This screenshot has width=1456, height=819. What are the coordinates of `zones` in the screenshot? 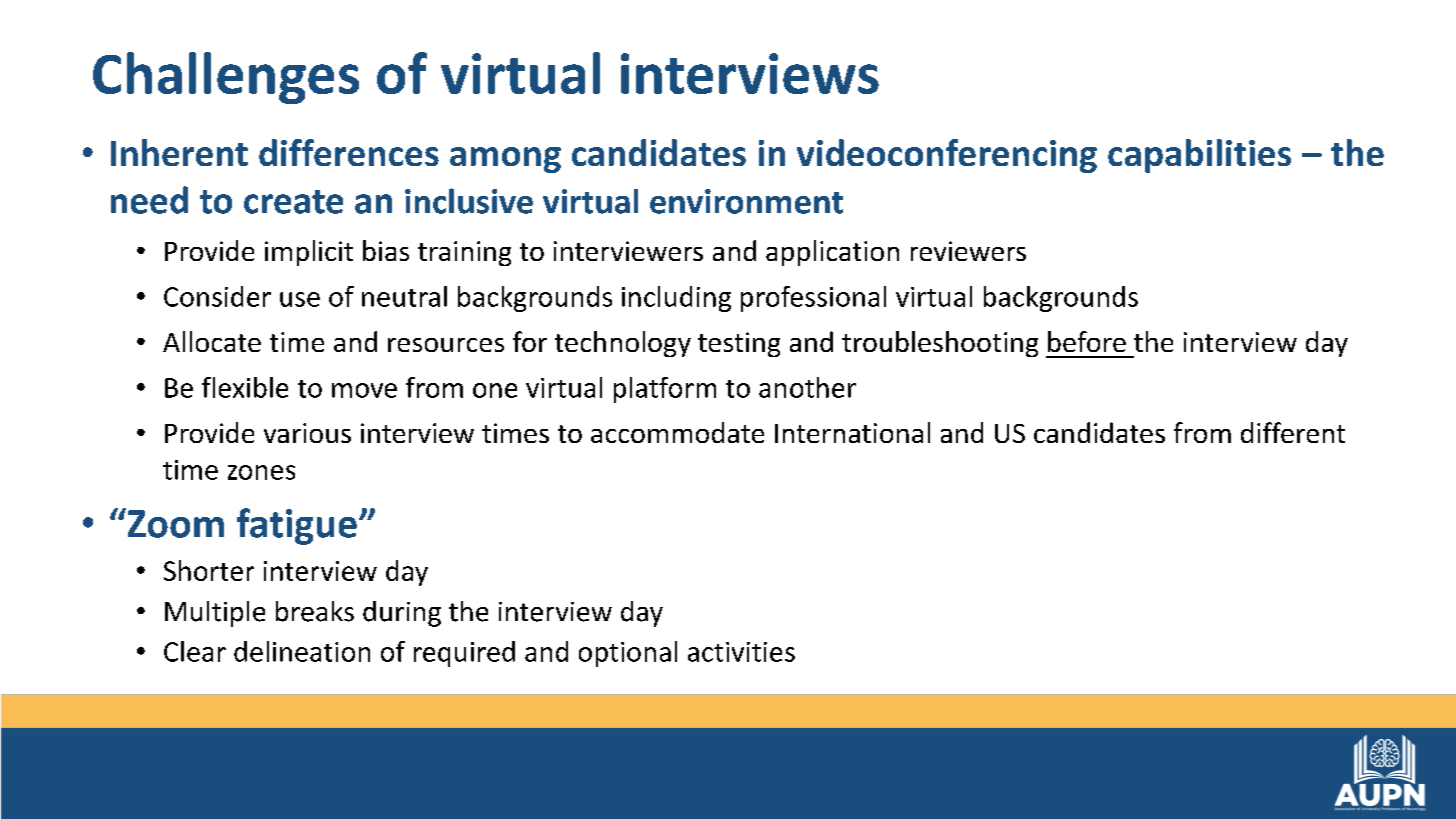 It's located at (261, 472).
